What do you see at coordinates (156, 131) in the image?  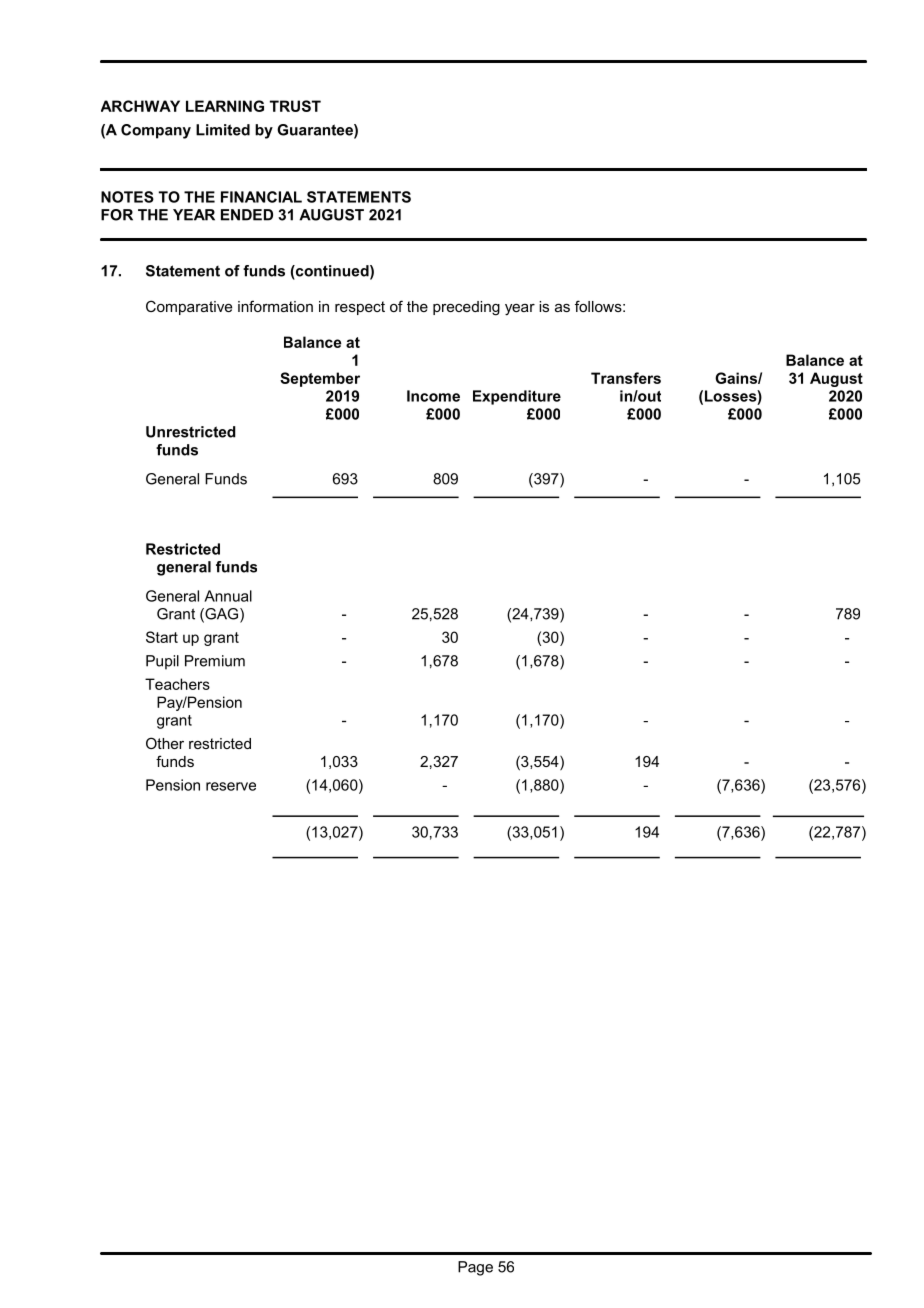 I see `Company` at bounding box center [156, 131].
